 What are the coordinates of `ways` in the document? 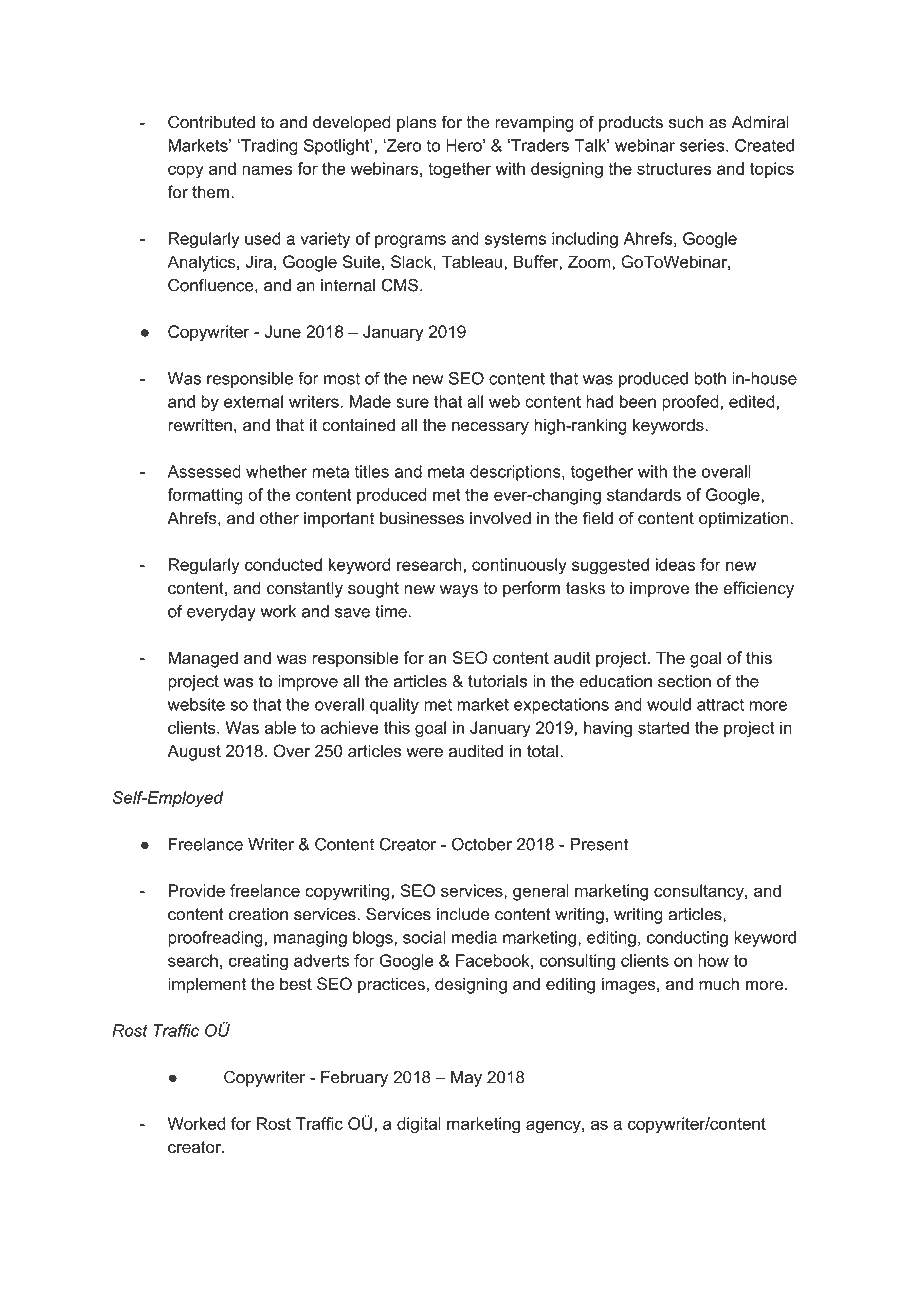 It's located at (459, 591).
